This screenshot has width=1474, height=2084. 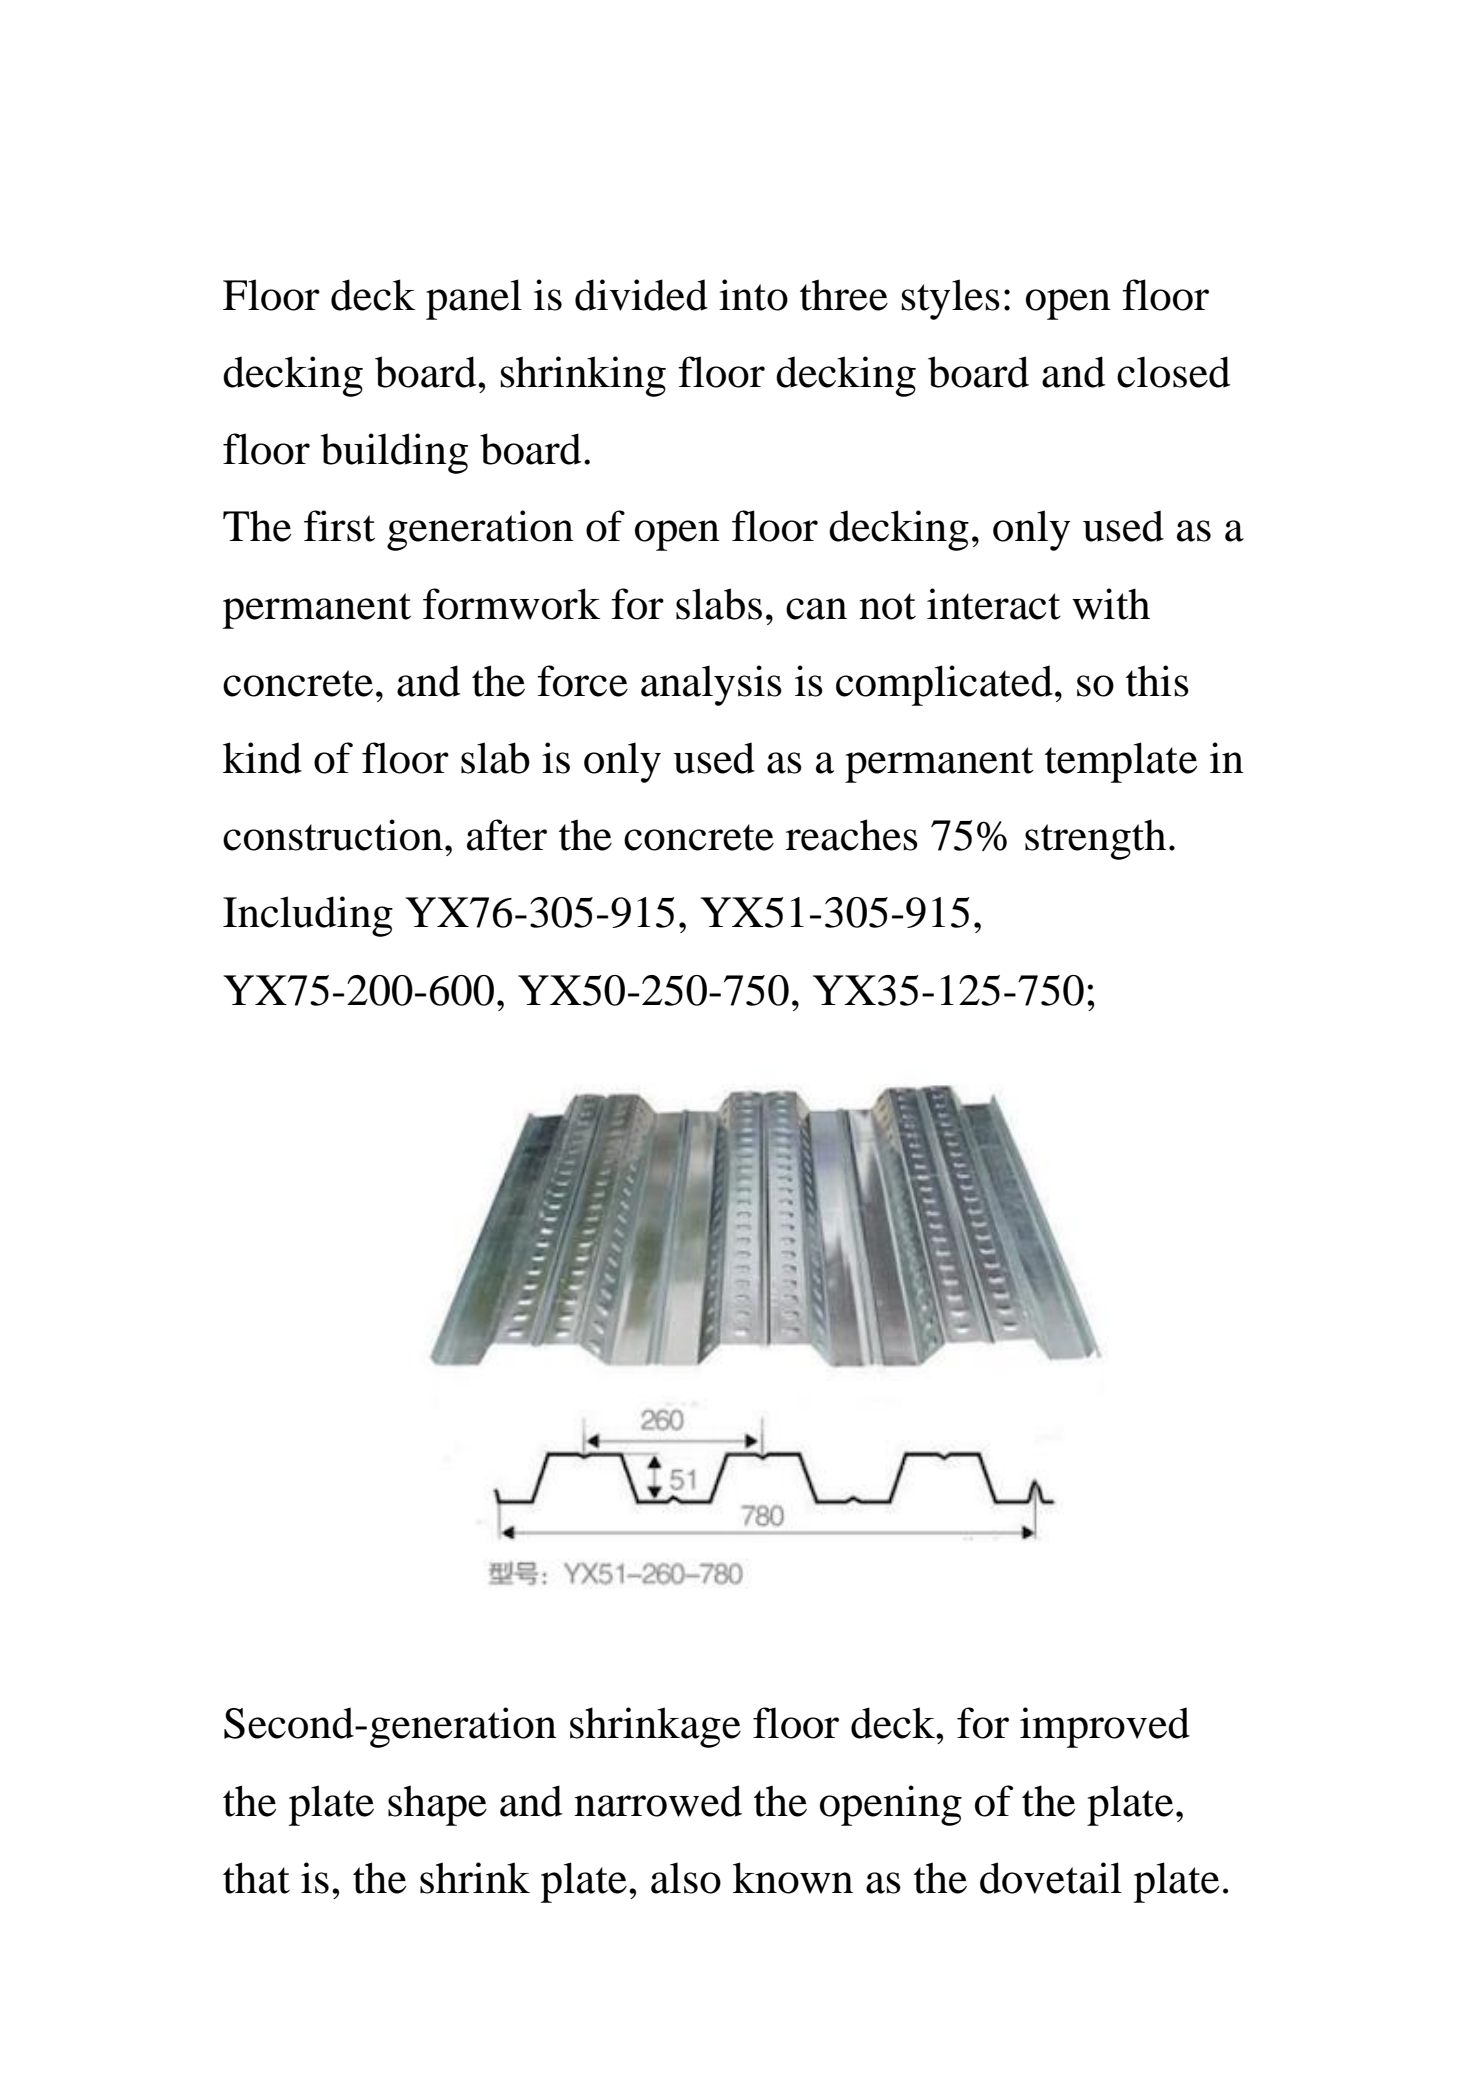 I want to click on panel, so click(x=474, y=299).
